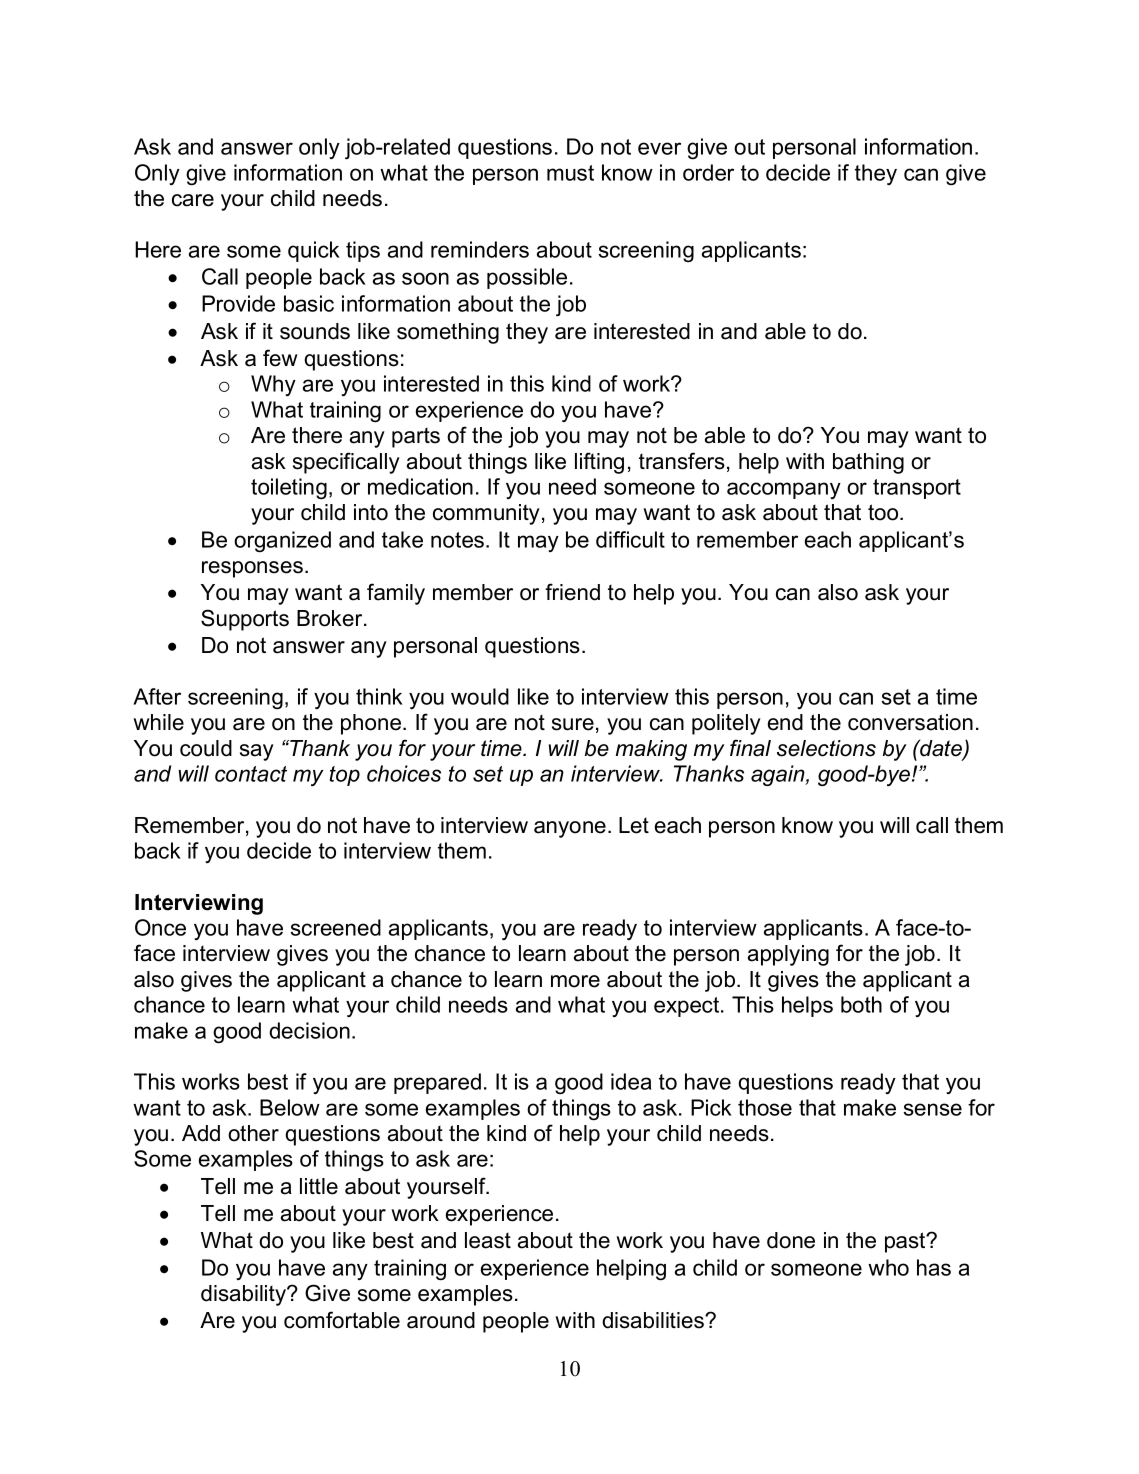 The height and width of the screenshot is (1474, 1139). Describe the element at coordinates (572, 592) in the screenshot. I see `friend` at that location.
